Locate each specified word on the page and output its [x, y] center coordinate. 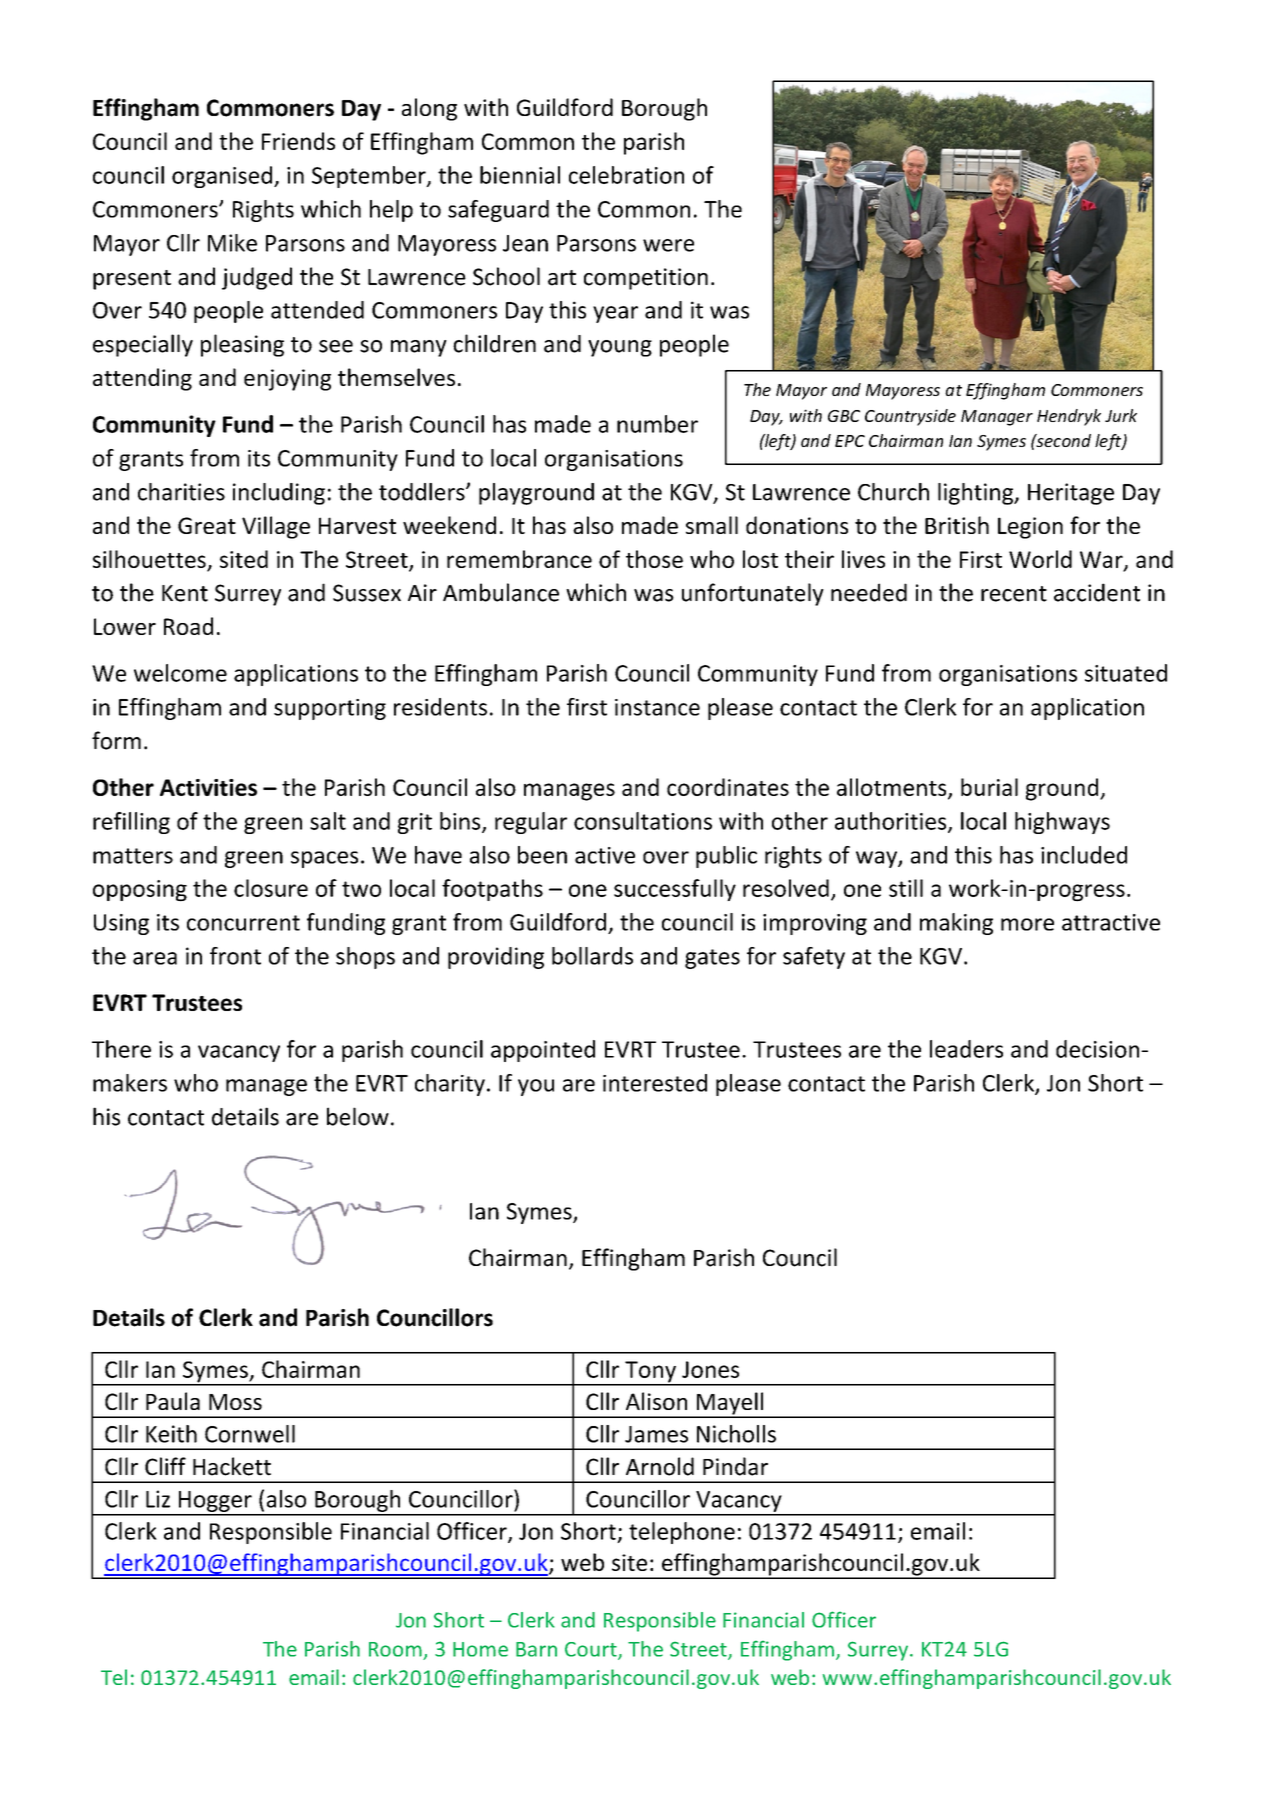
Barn [536, 1649]
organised [222, 177]
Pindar [735, 1466]
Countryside [910, 417]
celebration [626, 175]
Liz [158, 1499]
